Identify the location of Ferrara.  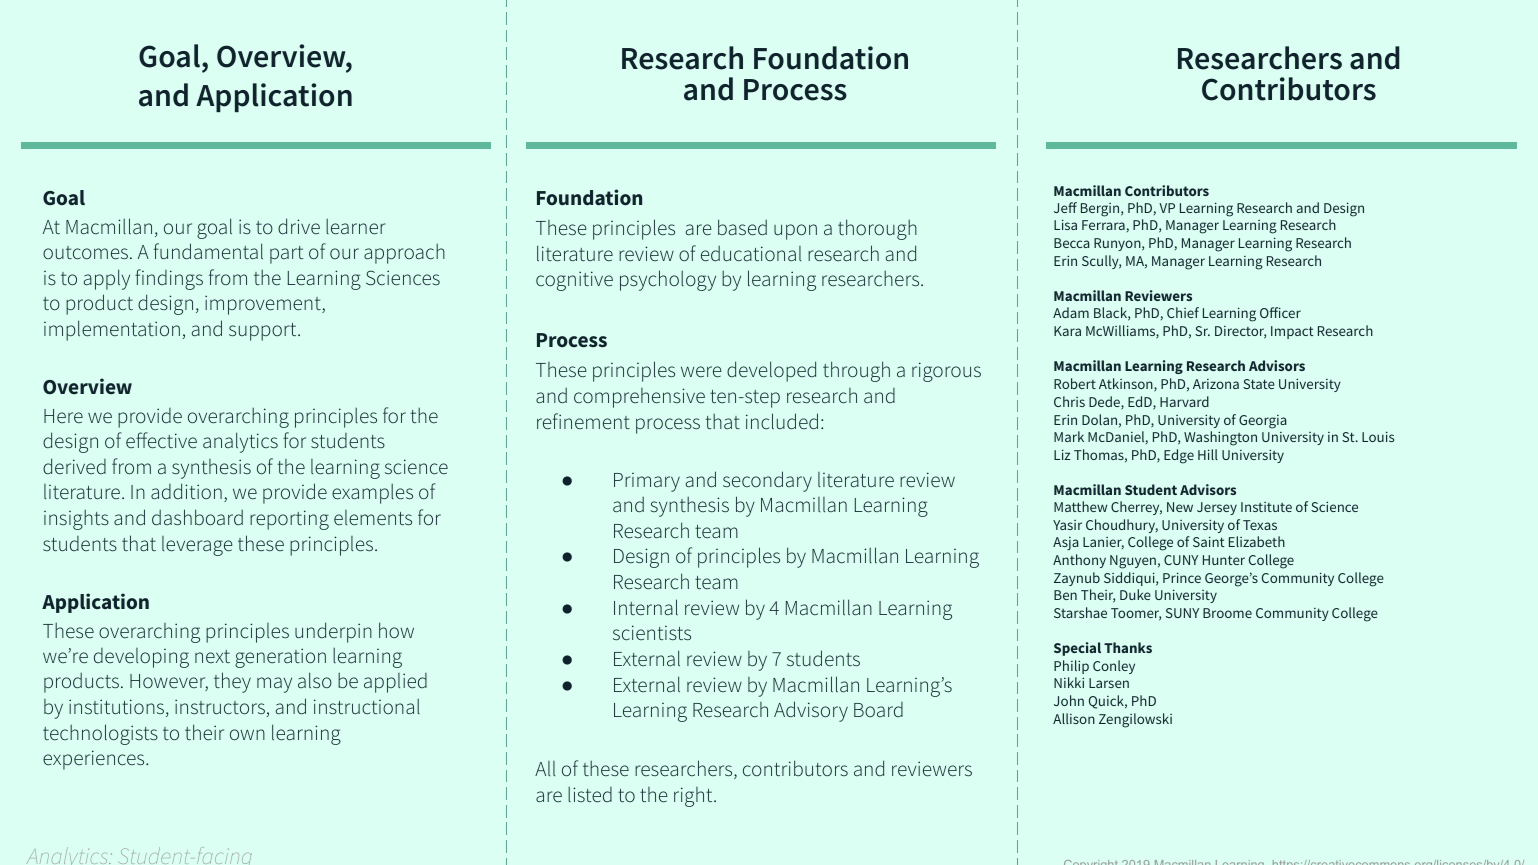
(1103, 225).
